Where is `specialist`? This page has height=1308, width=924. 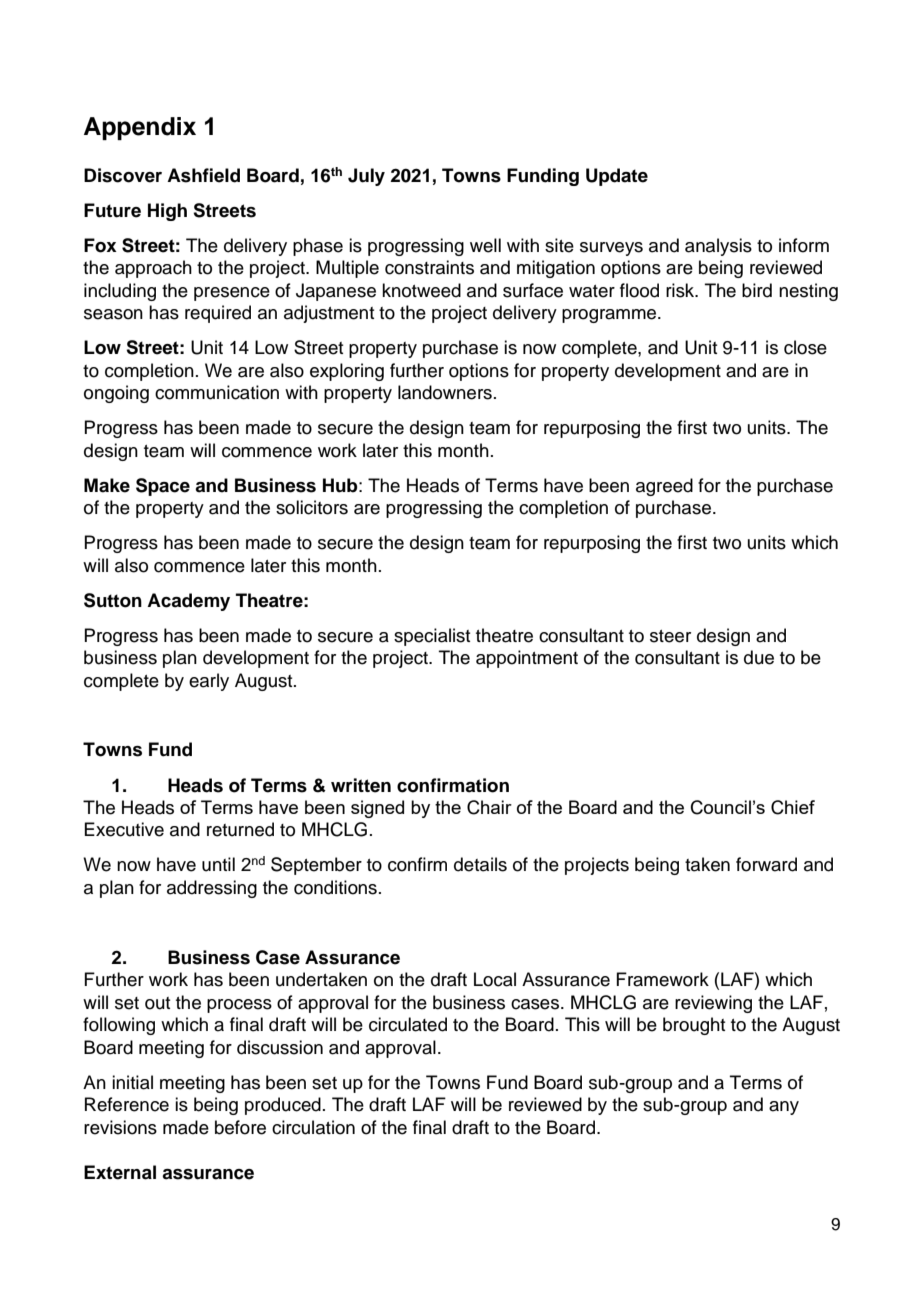
specialist is located at coordinates (432, 637).
